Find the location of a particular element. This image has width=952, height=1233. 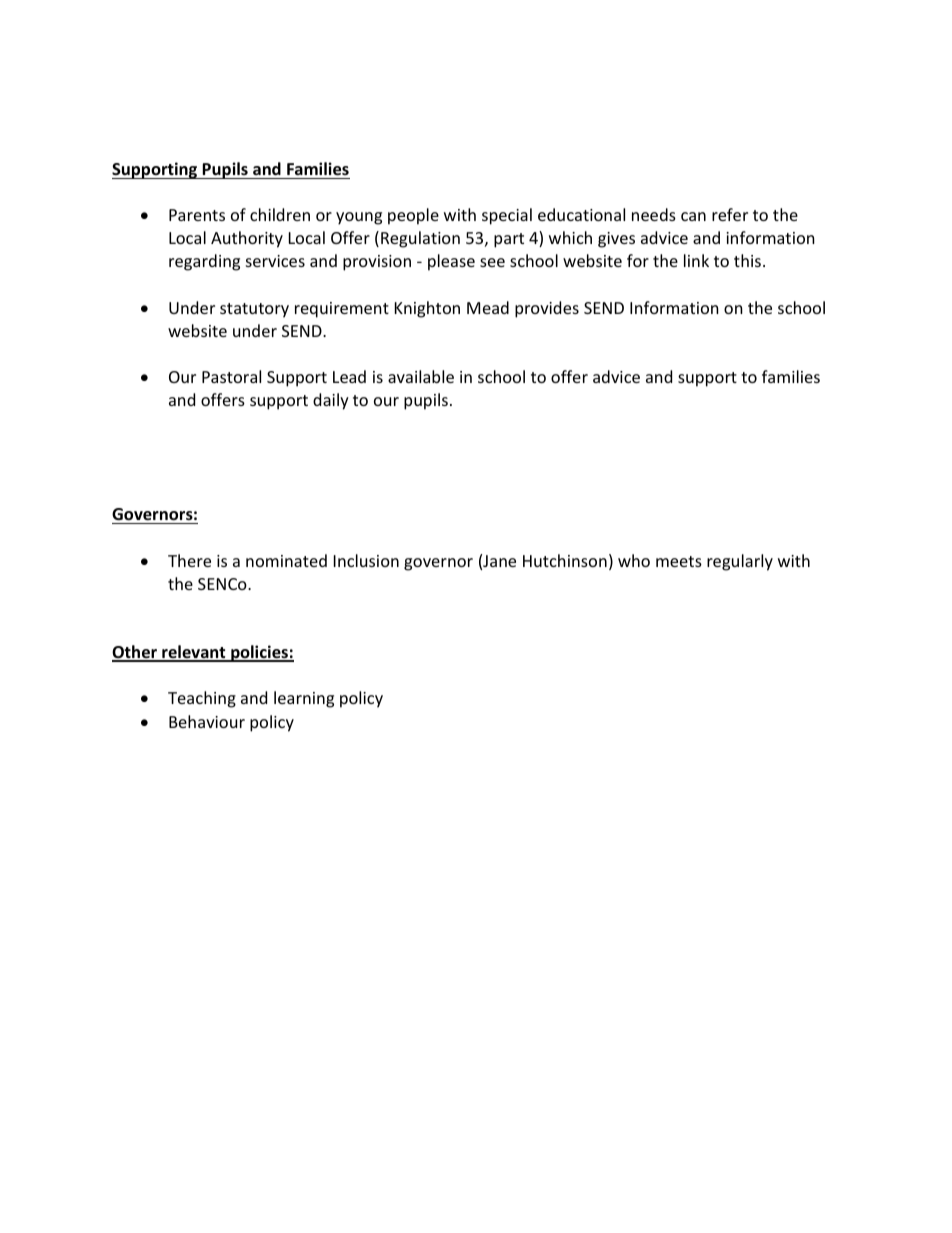

regularly is located at coordinates (740, 562).
